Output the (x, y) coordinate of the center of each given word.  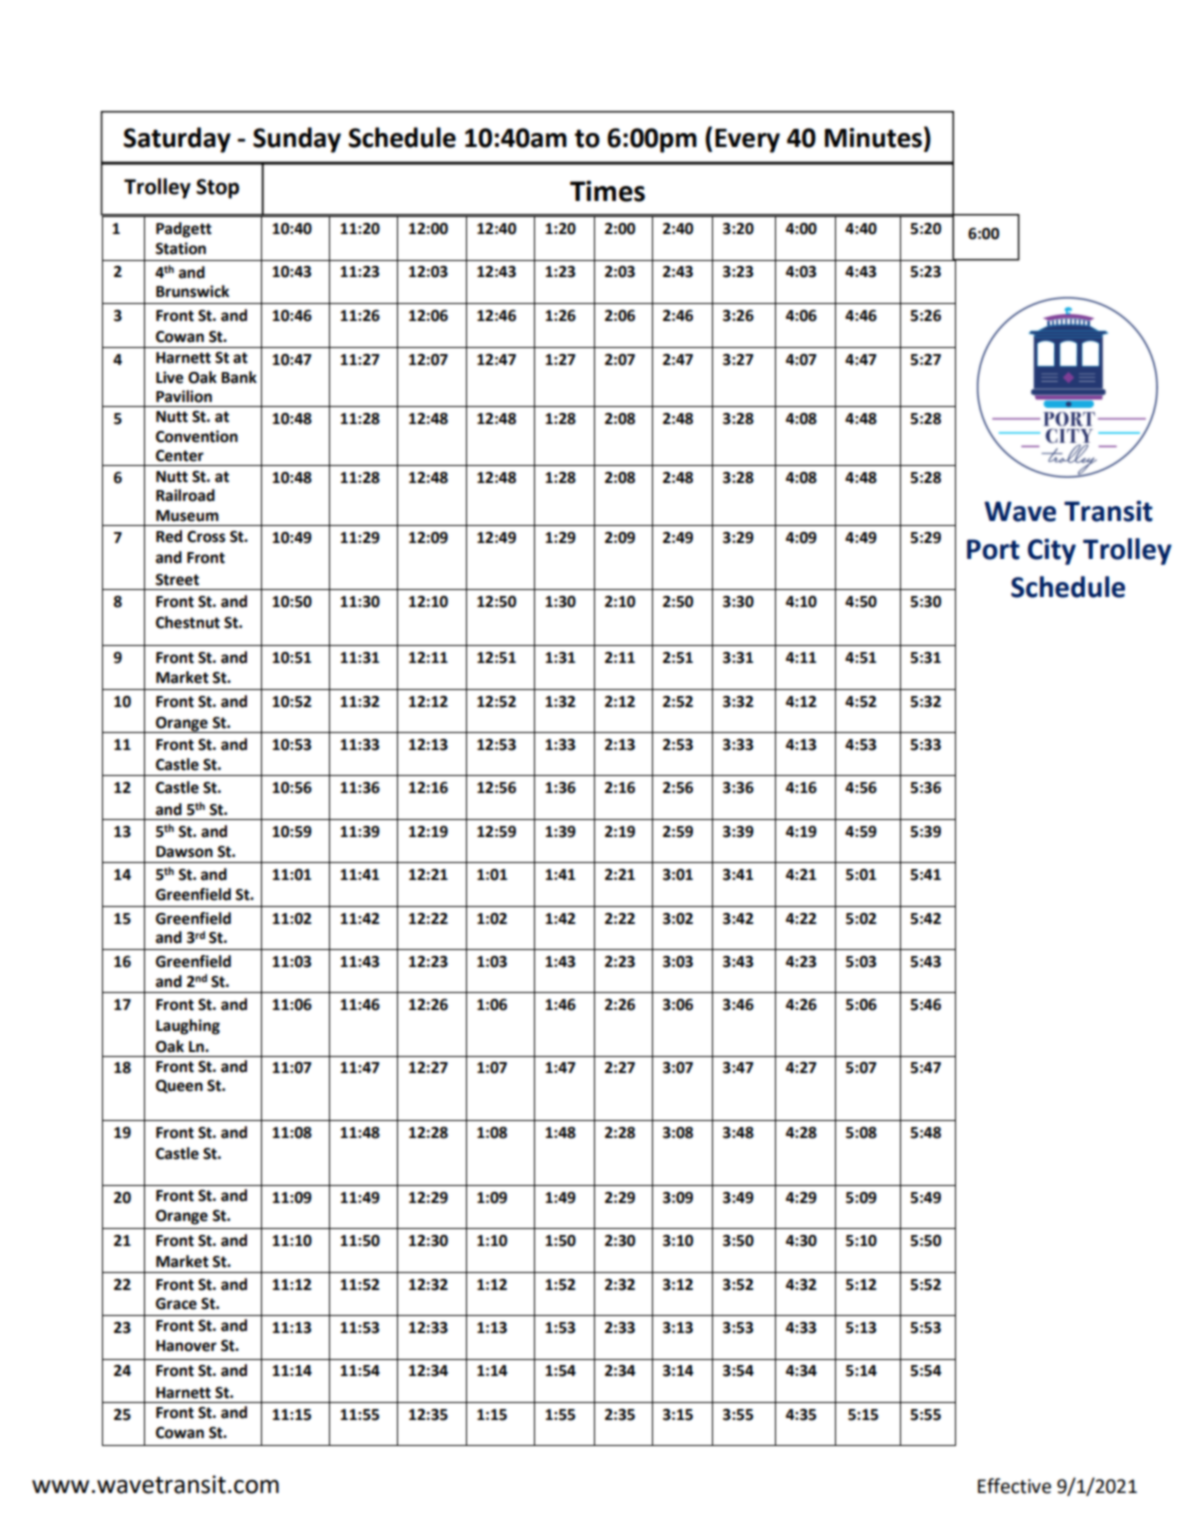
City (1052, 551)
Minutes (873, 138)
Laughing (188, 1027)
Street (177, 580)
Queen (179, 1086)
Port (993, 549)
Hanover (186, 1346)
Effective (1014, 1486)
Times (607, 191)
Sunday (297, 140)
